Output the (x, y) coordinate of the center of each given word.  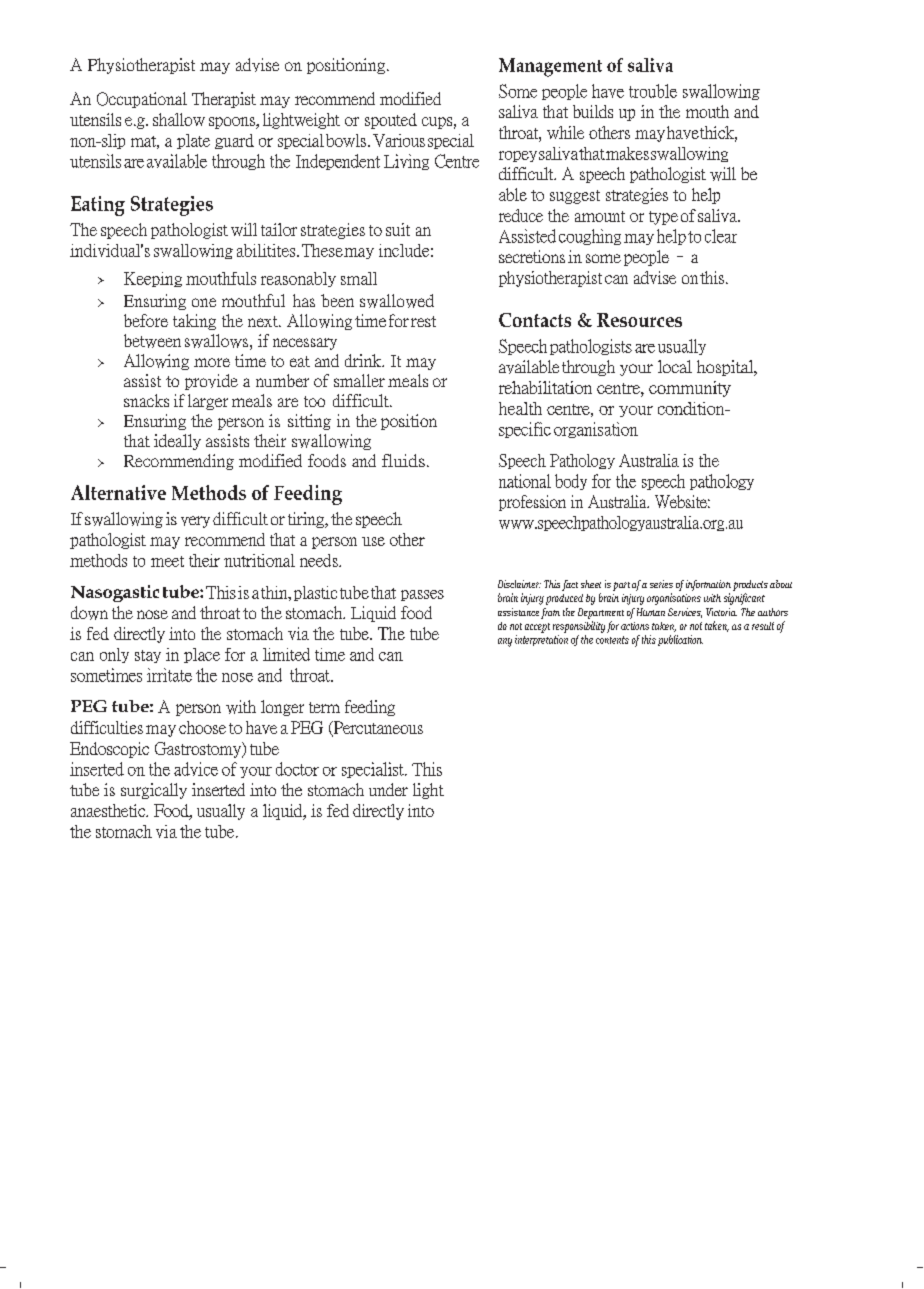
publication (680, 640)
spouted (391, 121)
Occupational (142, 100)
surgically (154, 791)
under (388, 789)
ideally (177, 442)
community (690, 389)
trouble (653, 91)
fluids (403, 460)
